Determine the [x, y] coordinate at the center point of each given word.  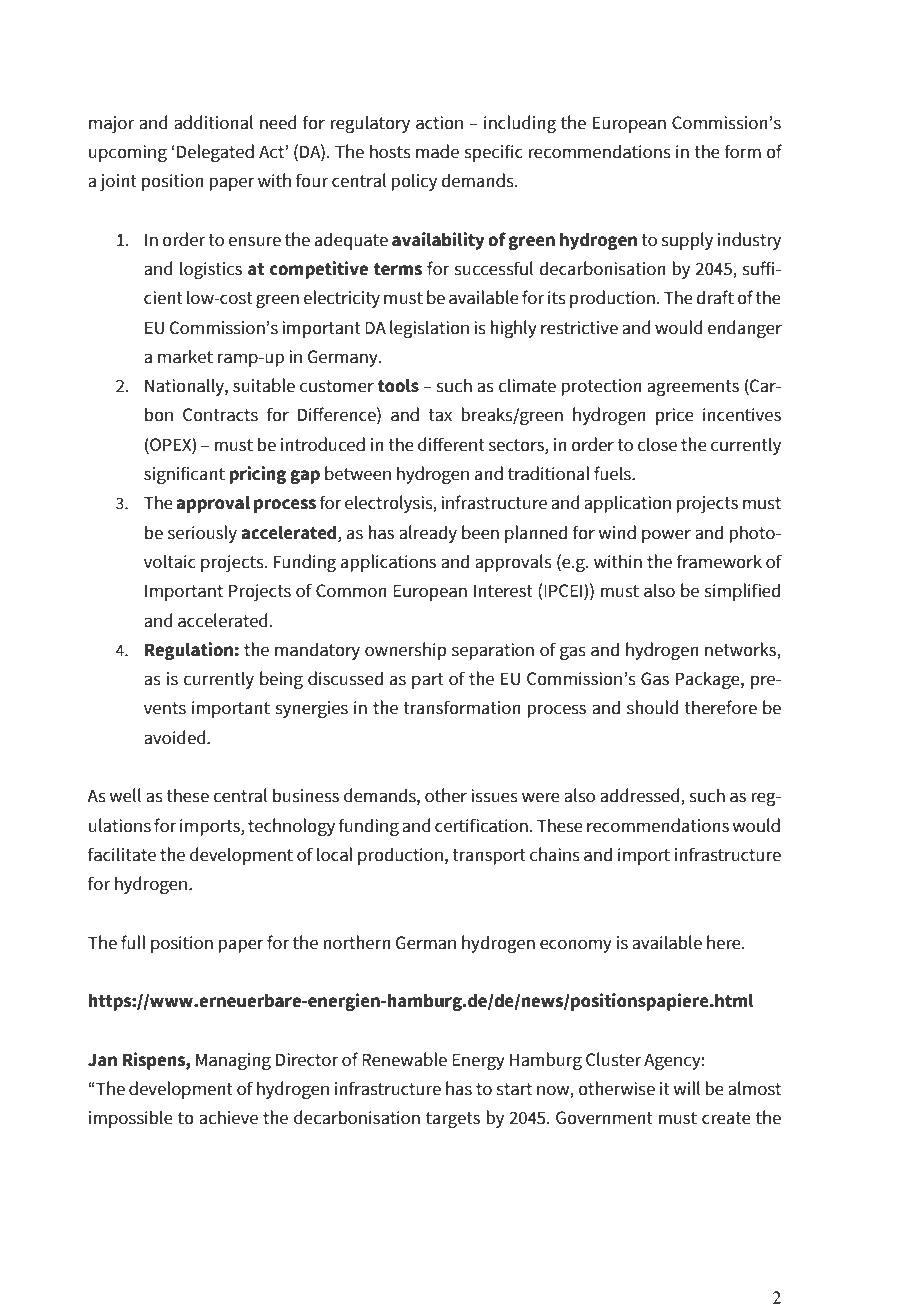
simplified [742, 592]
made [437, 151]
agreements [693, 388]
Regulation [189, 651]
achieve [228, 1117]
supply [687, 241]
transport [489, 857]
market [185, 356]
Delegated [215, 153]
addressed [641, 796]
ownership [406, 651]
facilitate [122, 854]
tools [398, 386]
